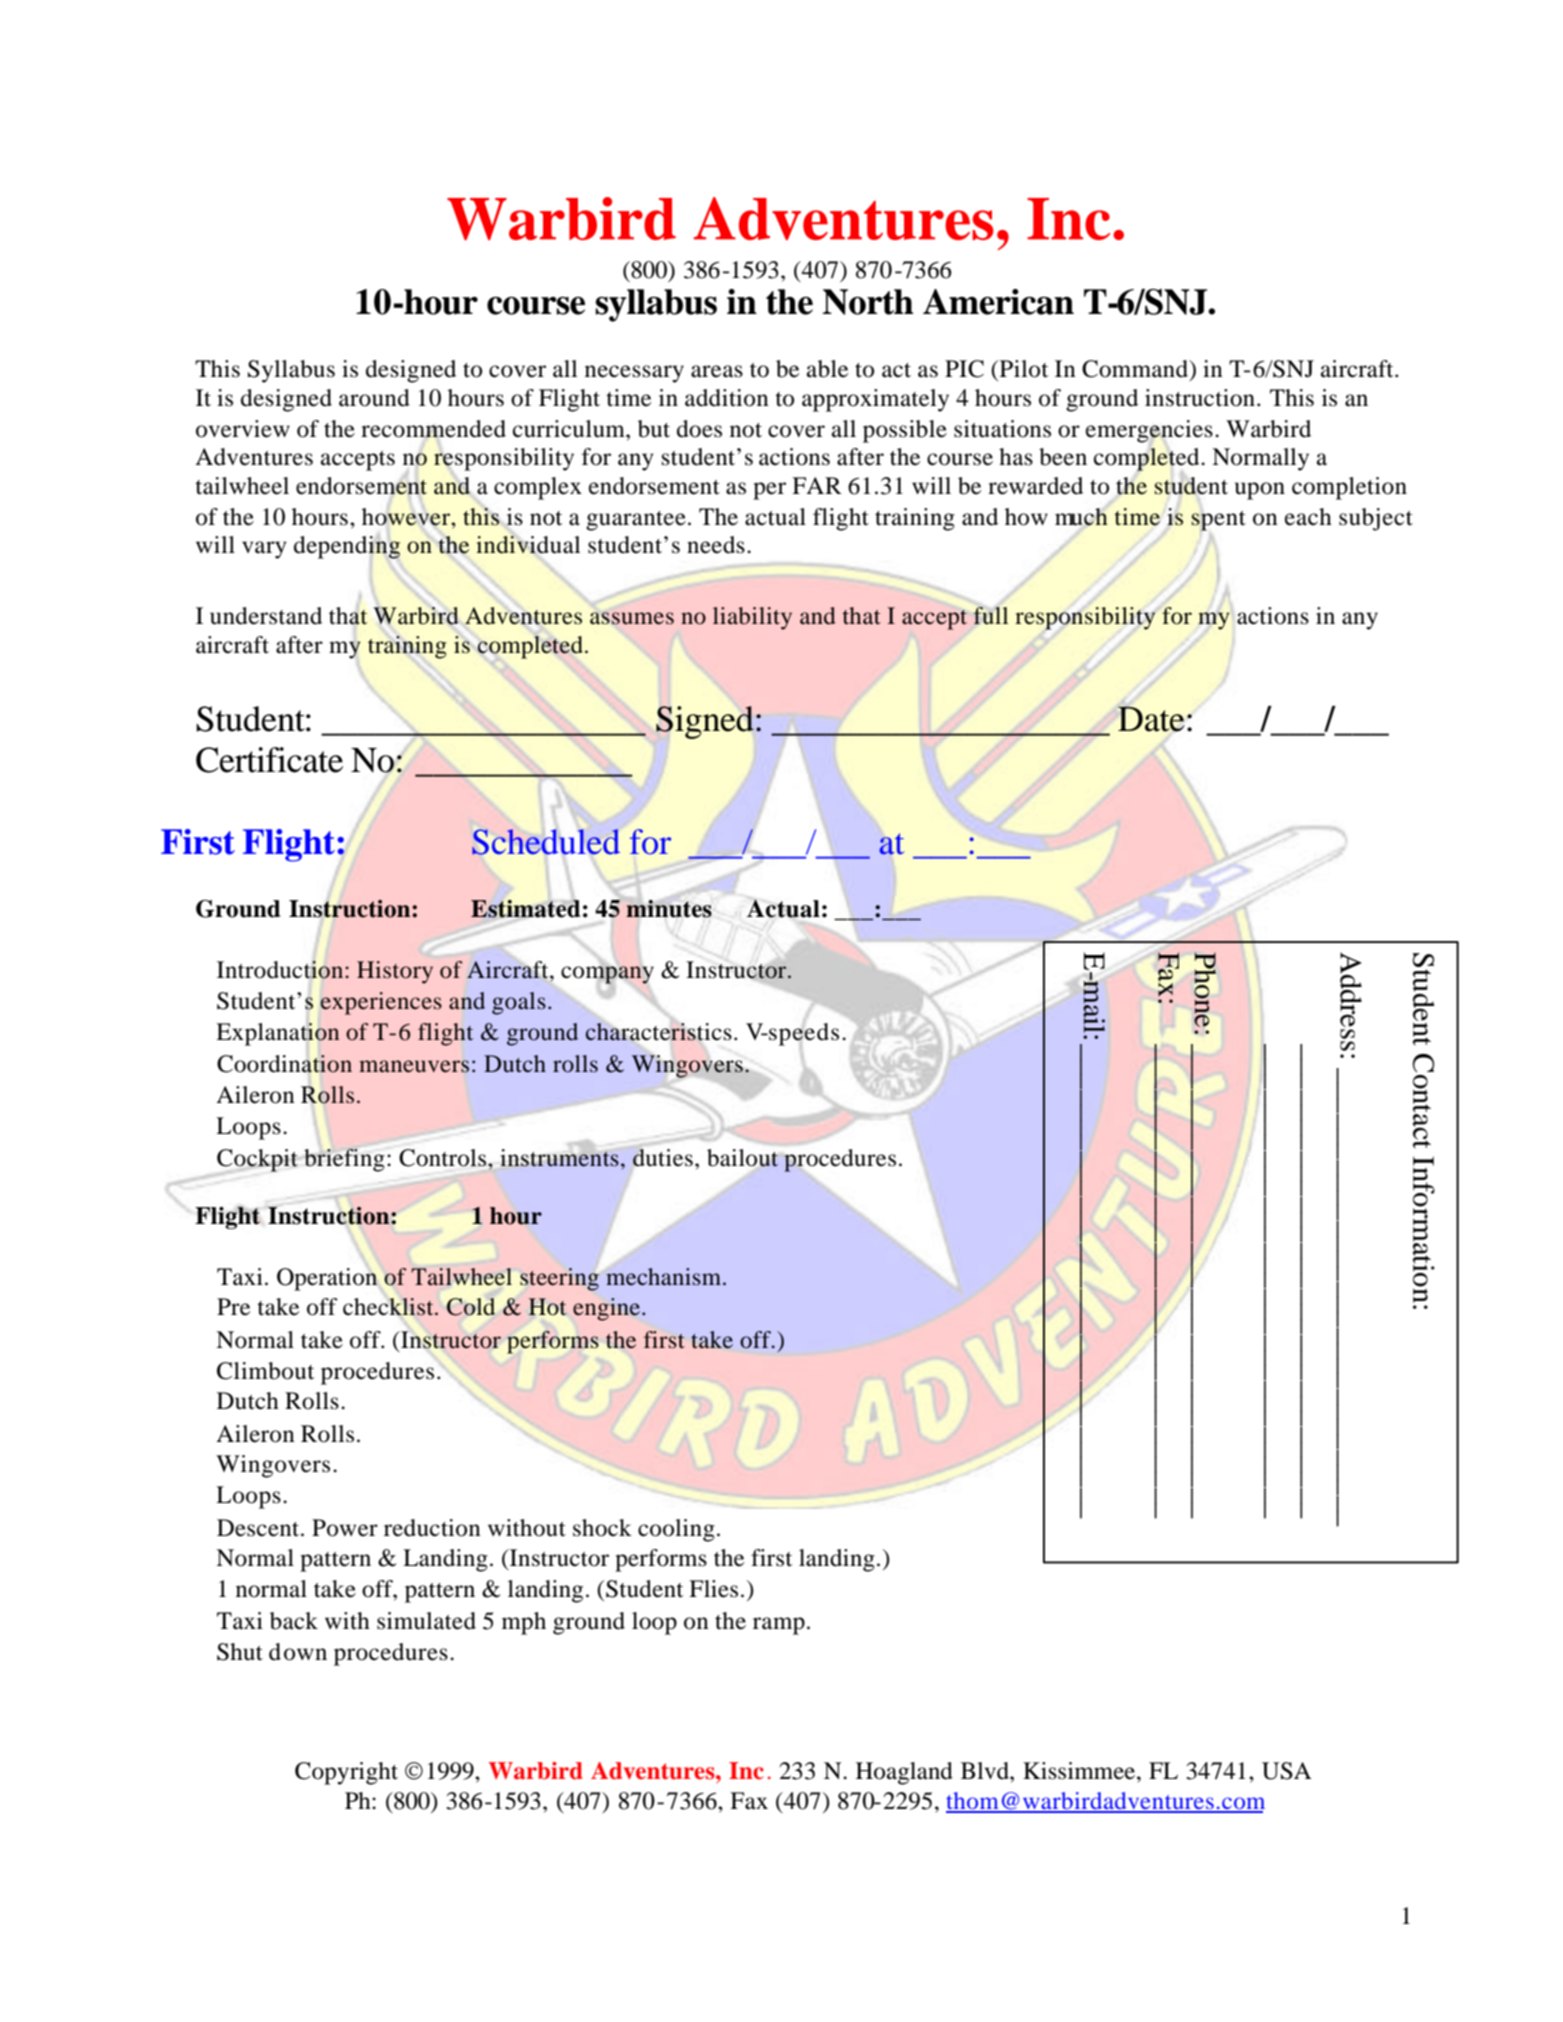  What do you see at coordinates (744, 1159) in the page?
I see `bailout` at bounding box center [744, 1159].
